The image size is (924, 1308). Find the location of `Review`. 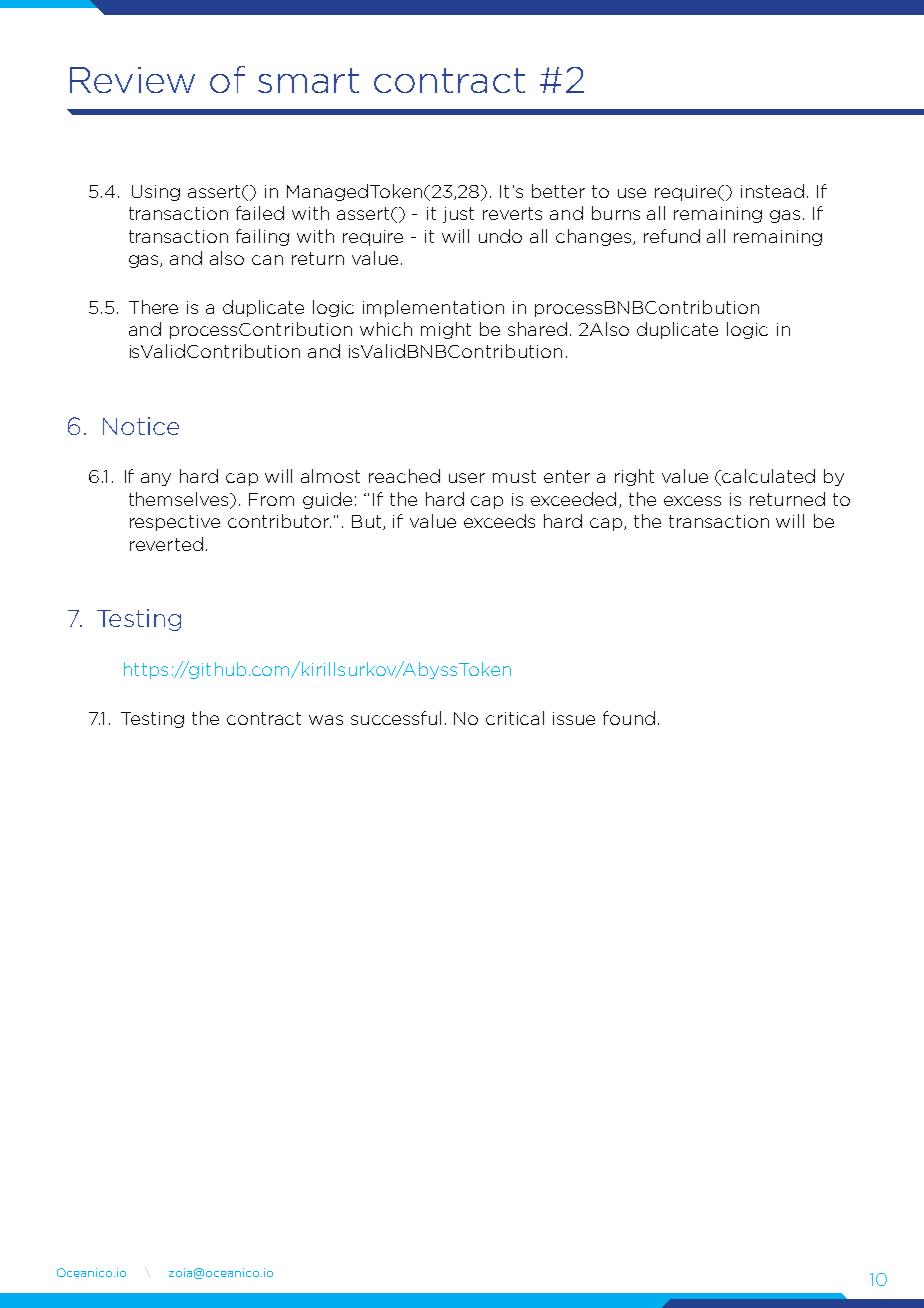

Review is located at coordinates (132, 80).
